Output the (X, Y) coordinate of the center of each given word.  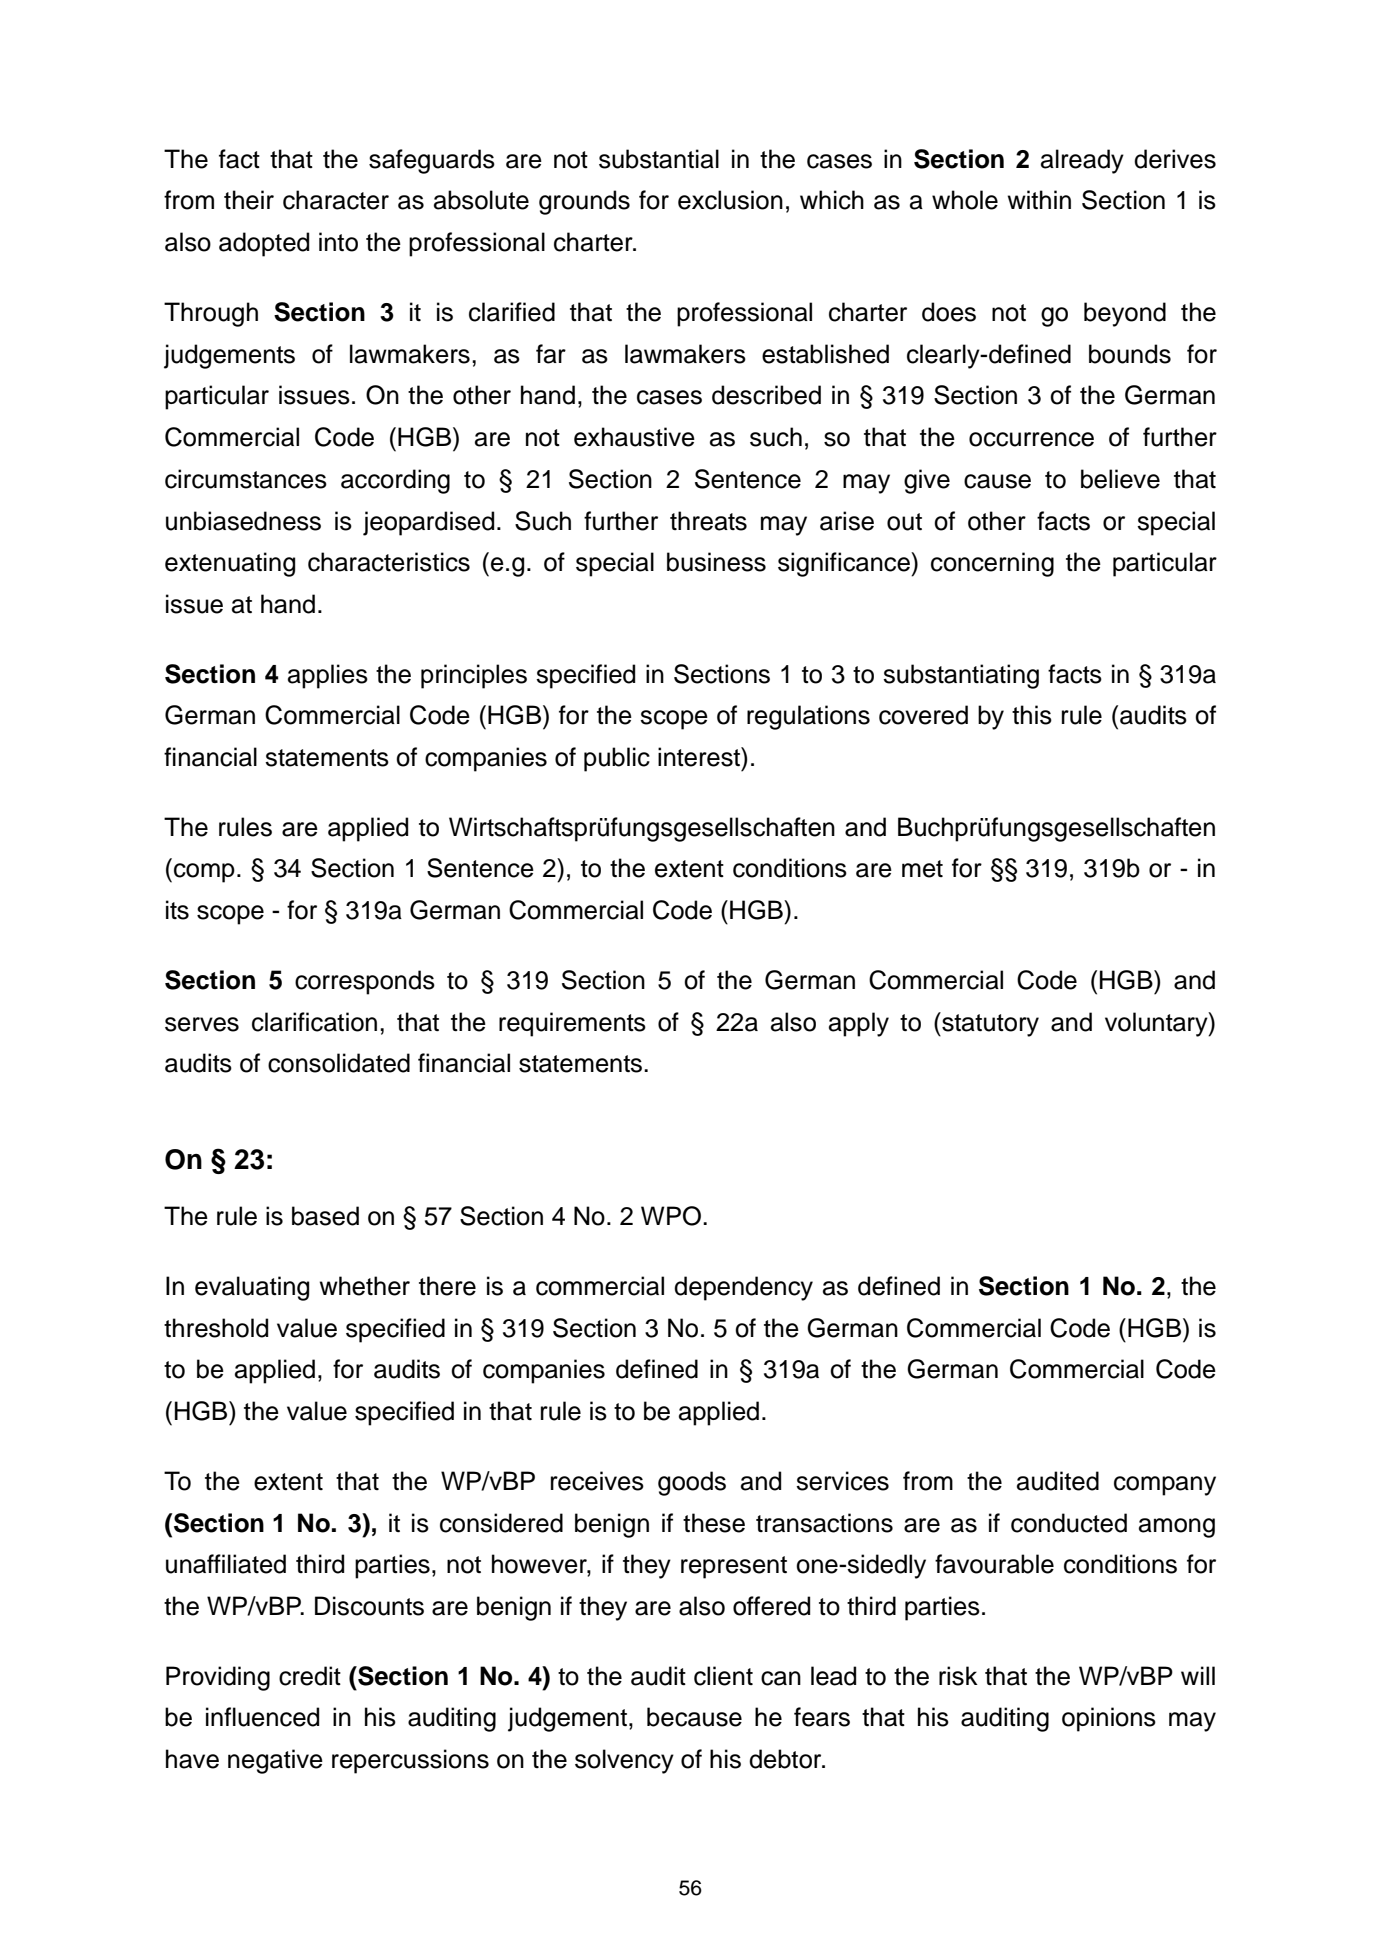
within (1039, 199)
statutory (989, 1024)
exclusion (730, 200)
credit (310, 1676)
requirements (572, 1024)
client (723, 1676)
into (338, 242)
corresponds (365, 982)
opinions (1109, 1719)
